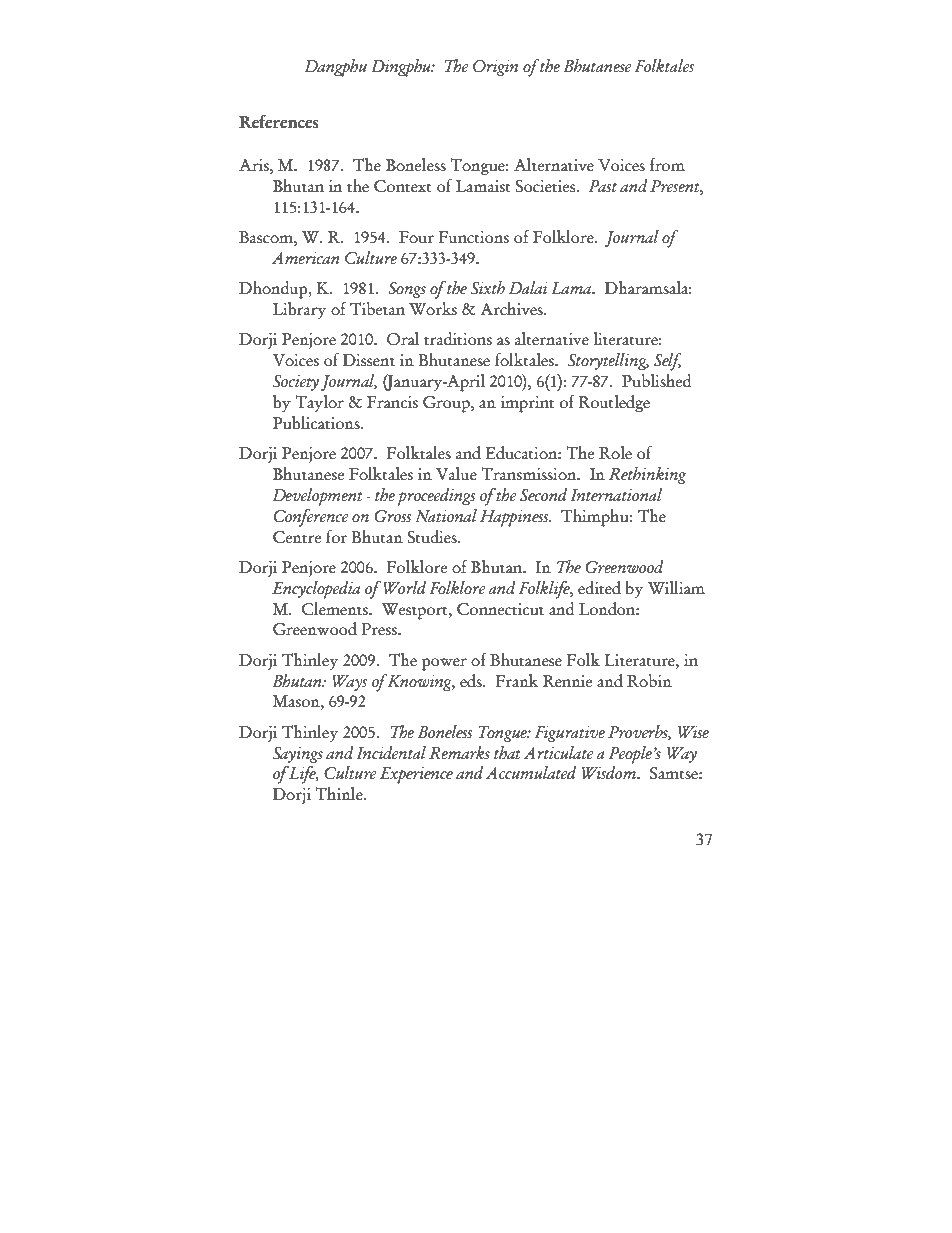  What do you see at coordinates (667, 165) in the screenshot?
I see `from` at bounding box center [667, 165].
